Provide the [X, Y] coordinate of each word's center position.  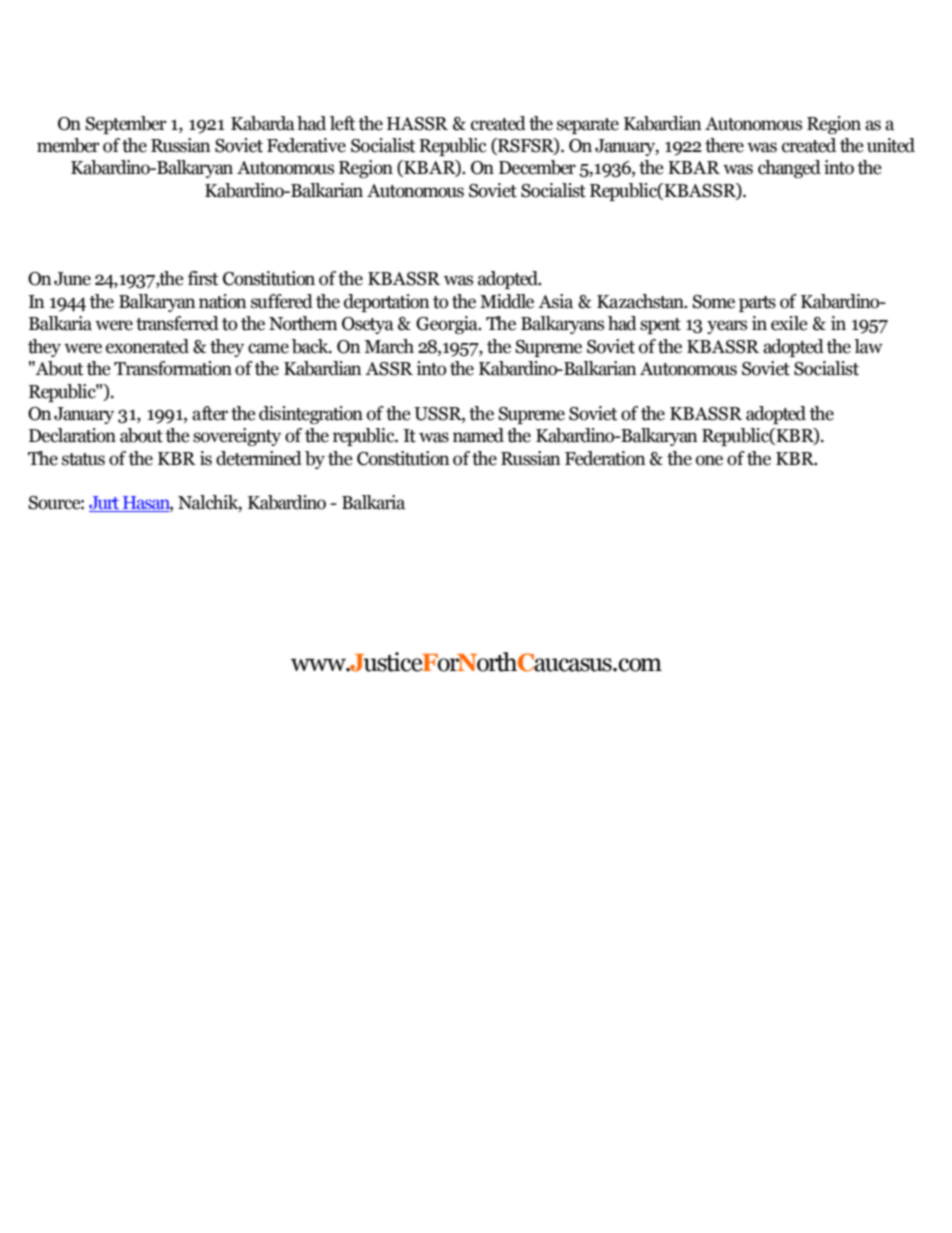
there [724, 145]
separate [588, 126]
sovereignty [237, 437]
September [126, 125]
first [203, 278]
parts [757, 304]
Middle [507, 301]
